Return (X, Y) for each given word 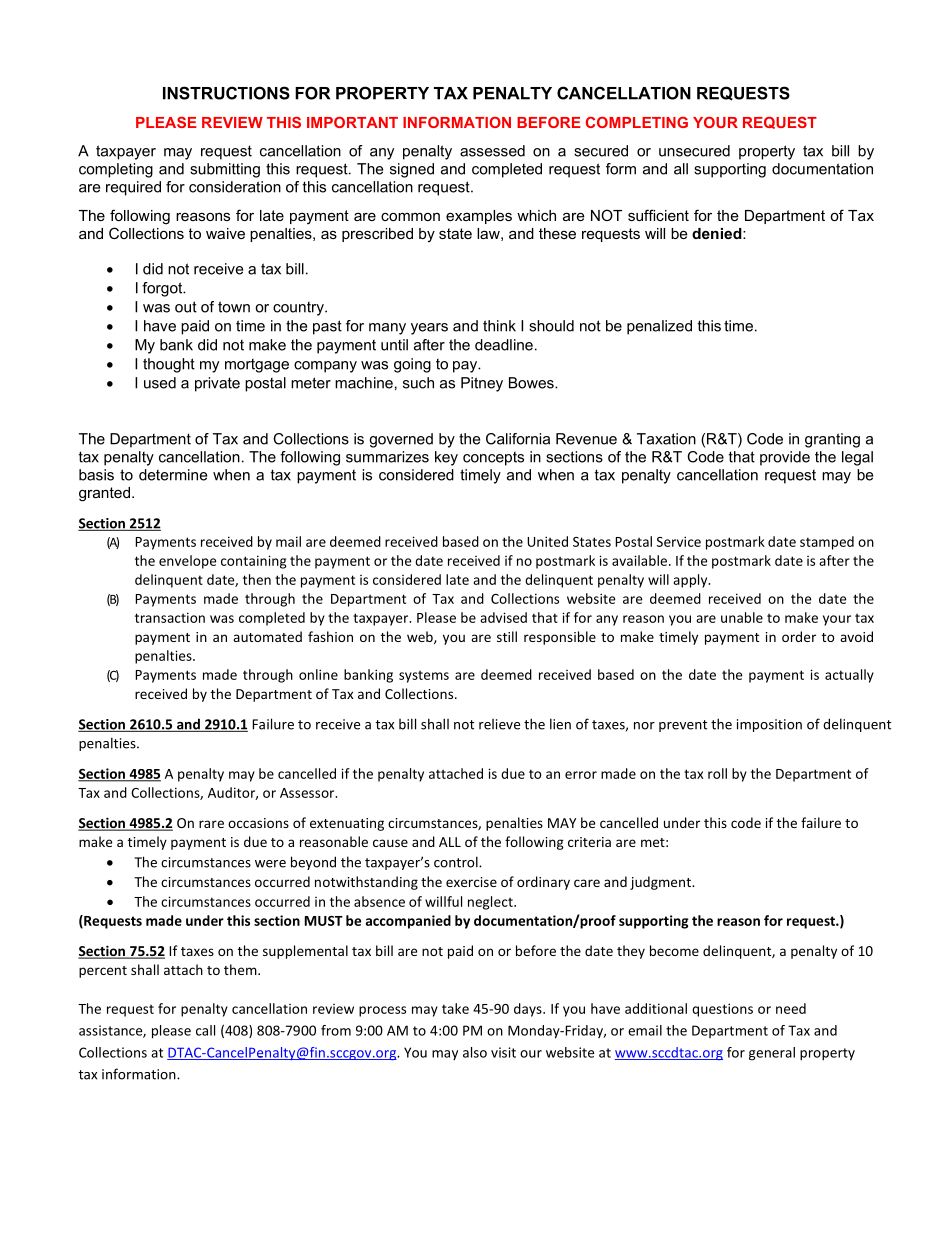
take (455, 1008)
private (217, 384)
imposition (769, 725)
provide (785, 458)
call (205, 1030)
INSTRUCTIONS (226, 93)
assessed (492, 151)
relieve (499, 724)
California (518, 439)
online (318, 674)
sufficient (658, 215)
